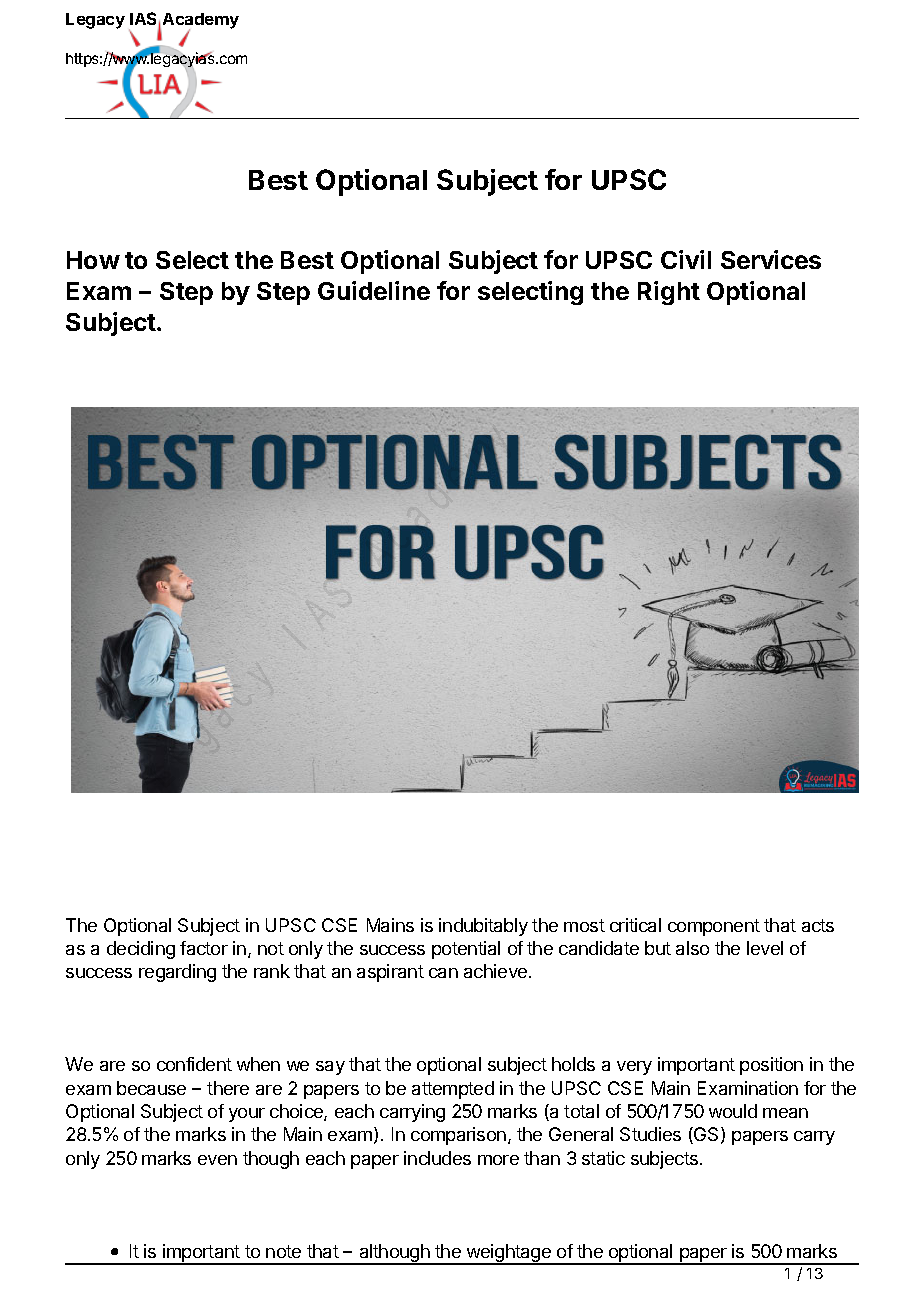 This screenshot has width=924, height=1308. I want to click on factor, so click(204, 948).
